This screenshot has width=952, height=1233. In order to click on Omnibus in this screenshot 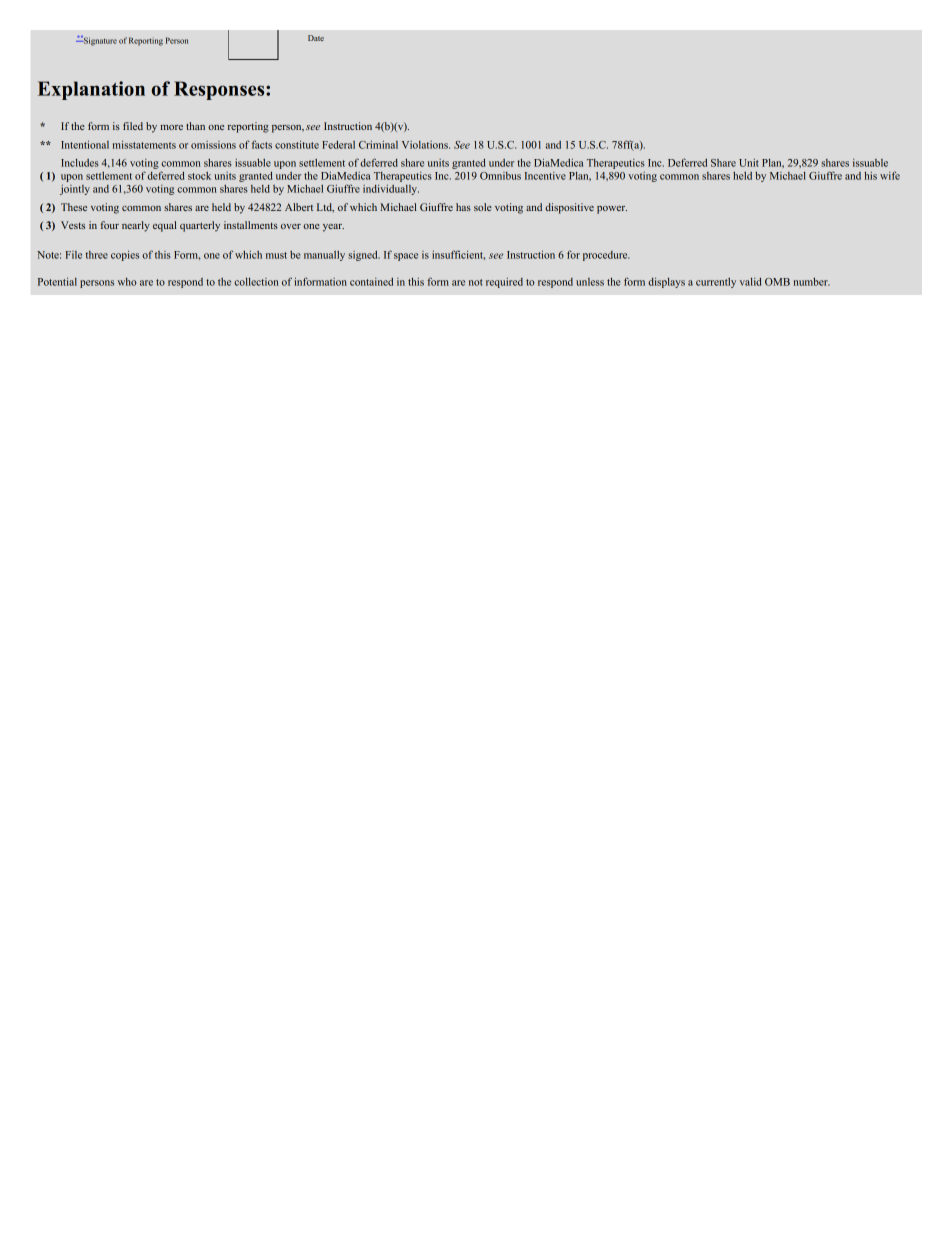, I will do `click(500, 176)`.
